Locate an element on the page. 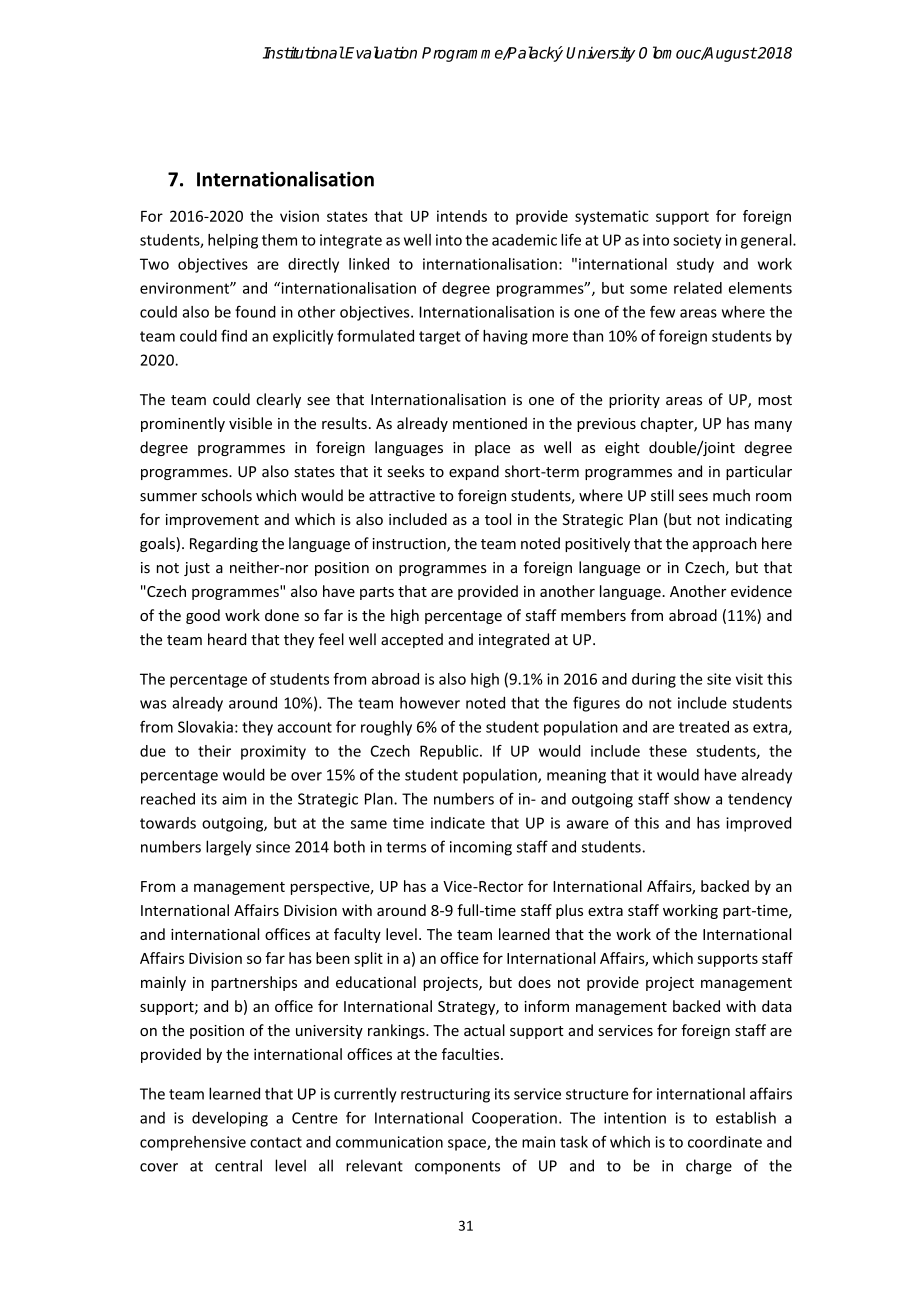 This page has width=924, height=1308. incoming is located at coordinates (481, 848).
